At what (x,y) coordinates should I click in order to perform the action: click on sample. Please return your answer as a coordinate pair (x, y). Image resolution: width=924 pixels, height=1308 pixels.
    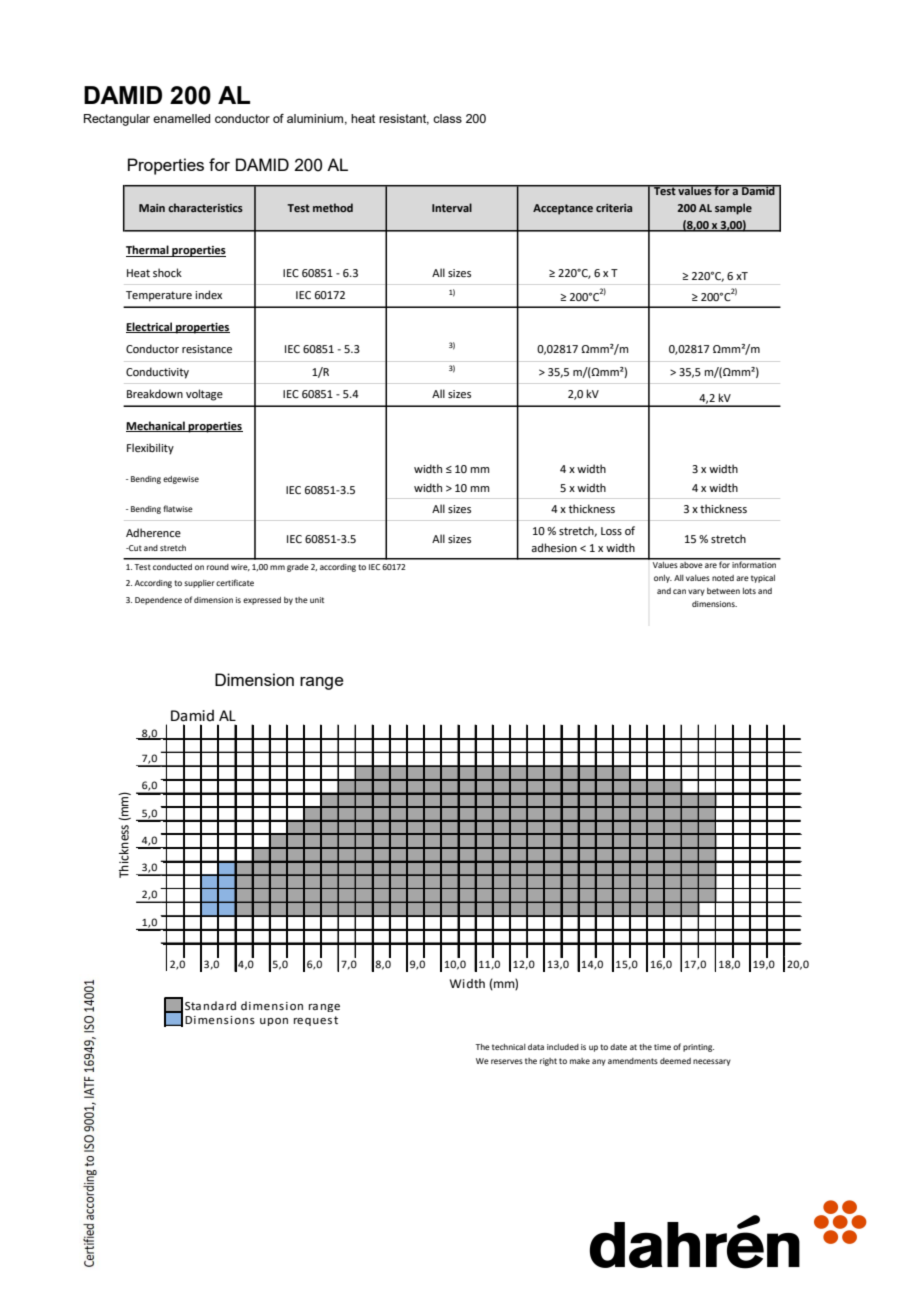
    Looking at the image, I should click on (733, 209).
